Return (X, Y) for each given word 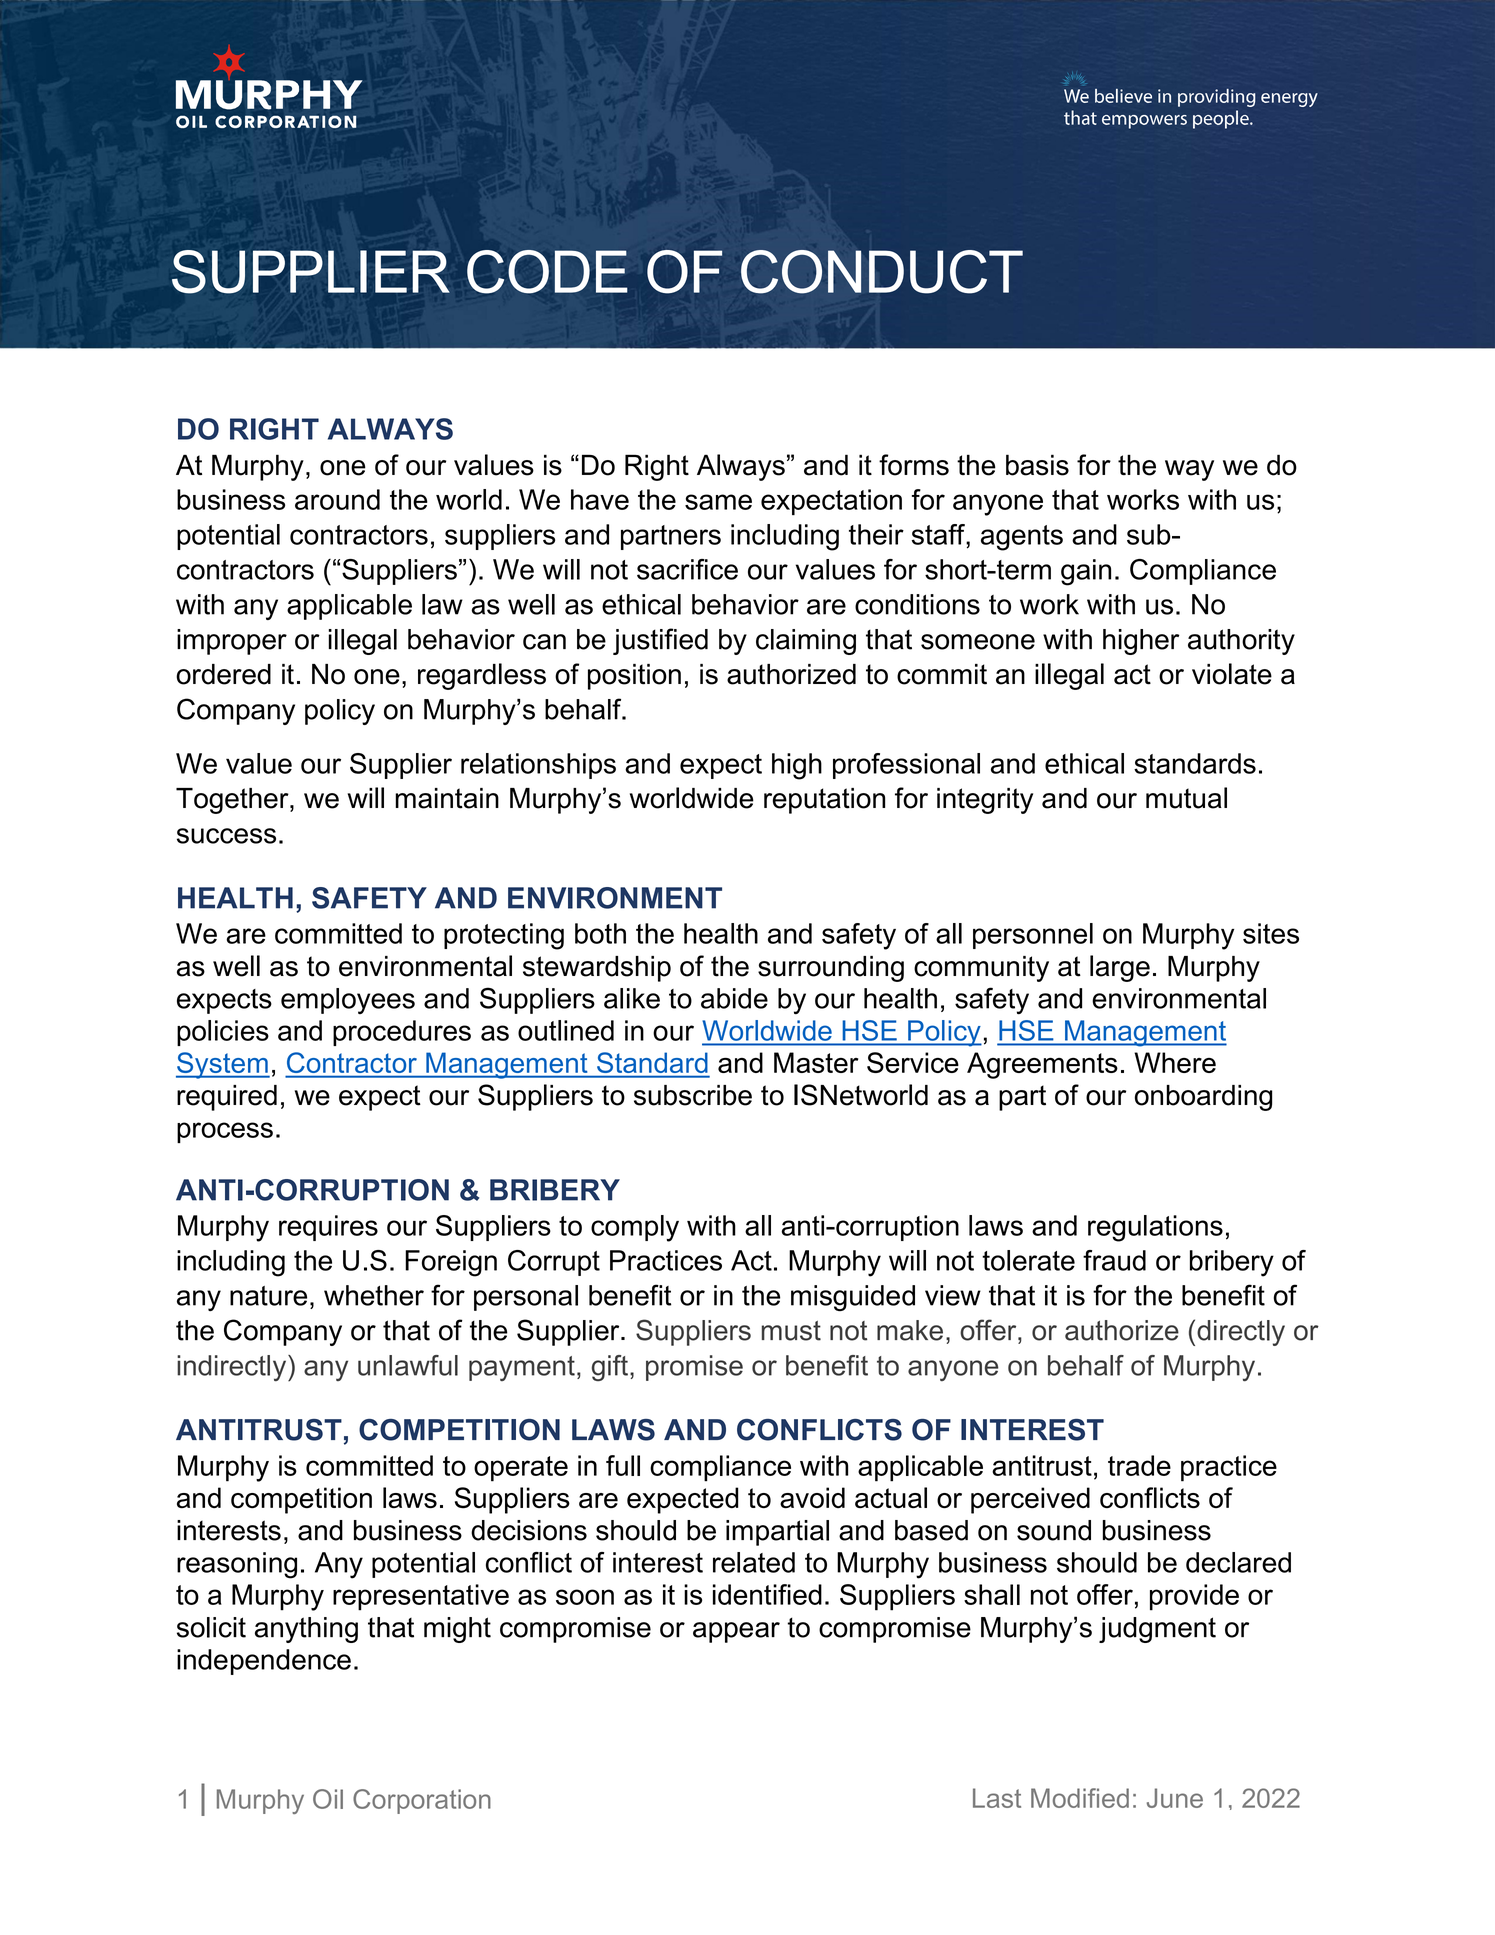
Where (1175, 1062)
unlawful (408, 1365)
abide (734, 998)
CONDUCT (882, 272)
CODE (547, 272)
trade (1139, 1465)
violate (1232, 674)
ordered (223, 674)
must (791, 1331)
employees (348, 1001)
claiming (806, 642)
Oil (328, 1799)
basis (1037, 465)
